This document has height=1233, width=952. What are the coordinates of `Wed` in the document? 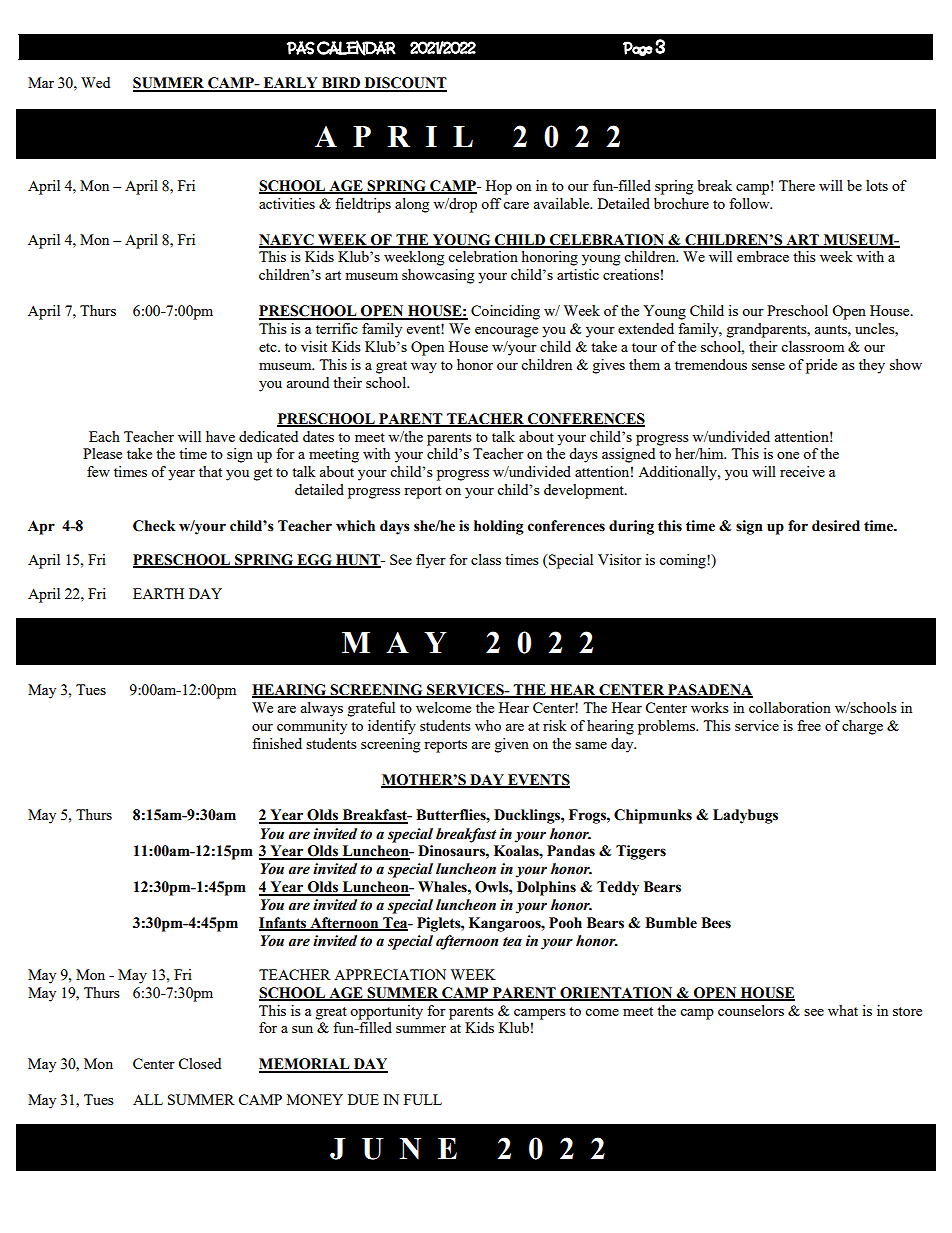 It's located at (95, 82).
